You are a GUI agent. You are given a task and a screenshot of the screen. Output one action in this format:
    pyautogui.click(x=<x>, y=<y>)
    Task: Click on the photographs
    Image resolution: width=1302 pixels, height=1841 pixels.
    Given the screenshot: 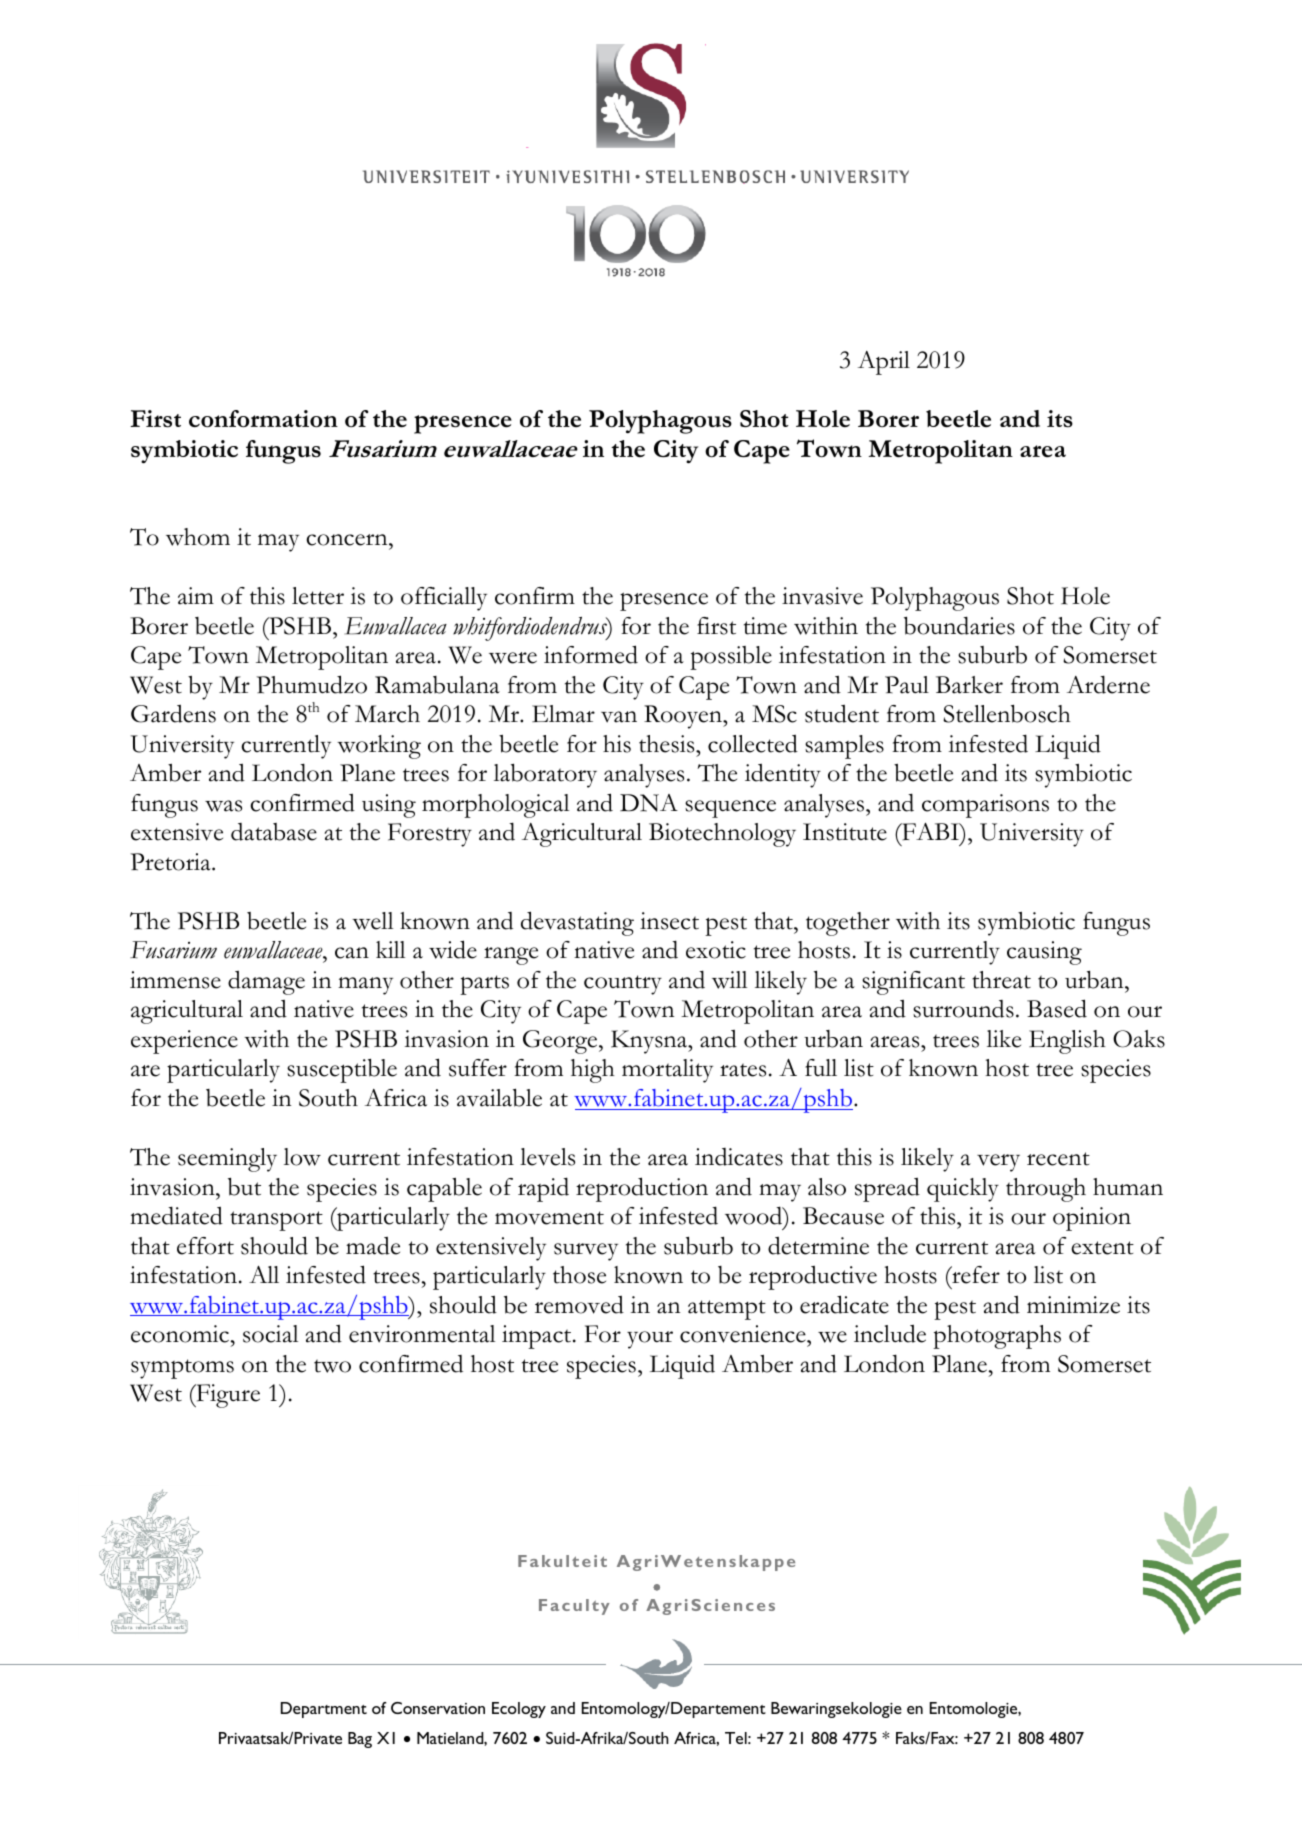 What is the action you would take?
    pyautogui.click(x=997, y=1337)
